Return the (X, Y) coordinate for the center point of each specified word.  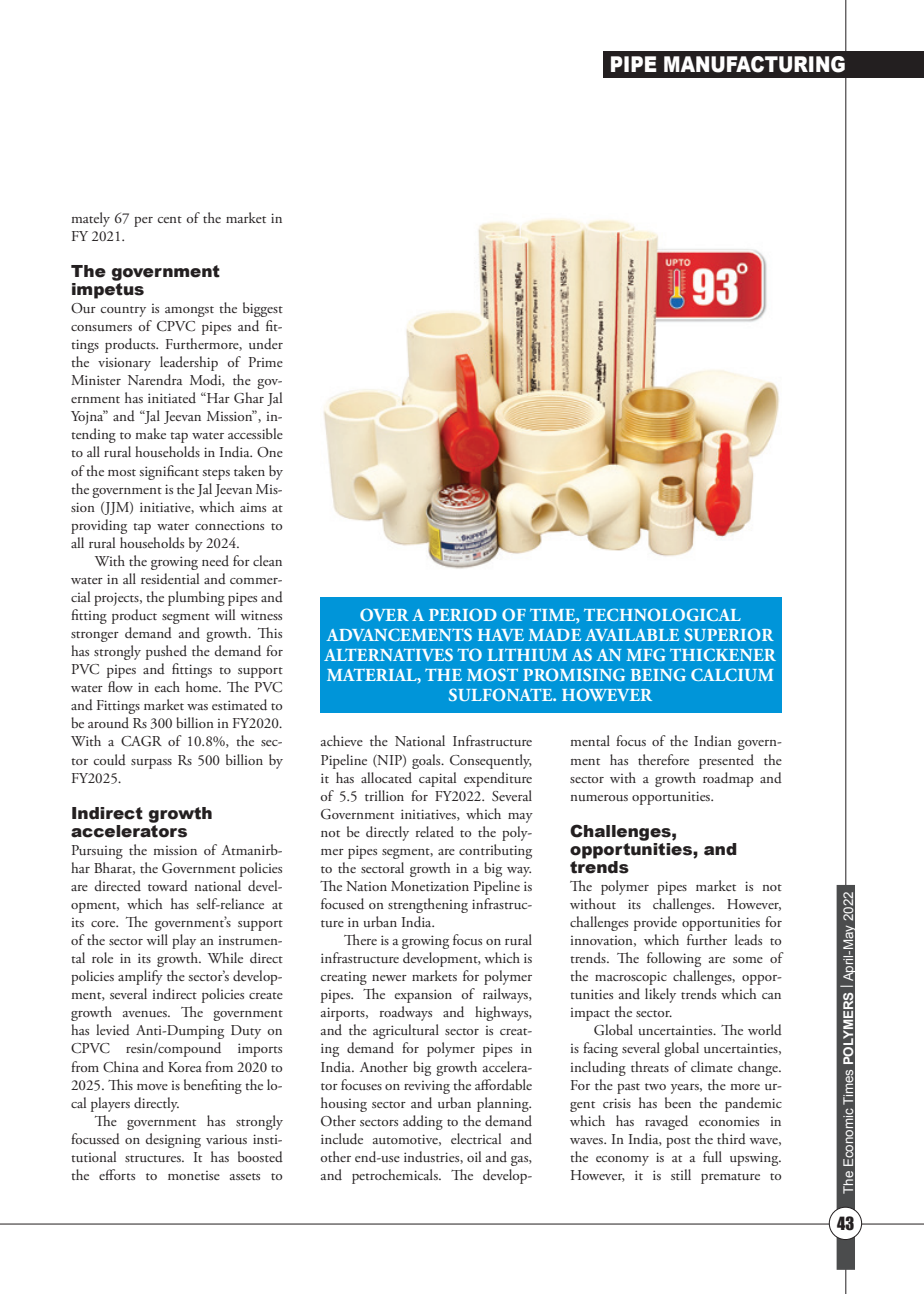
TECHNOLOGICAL (662, 614)
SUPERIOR (729, 634)
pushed (166, 652)
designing (173, 1140)
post (678, 1142)
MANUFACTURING (754, 64)
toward (168, 885)
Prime (266, 362)
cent (170, 219)
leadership (189, 363)
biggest (263, 309)
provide (655, 923)
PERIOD (463, 614)
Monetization (430, 886)
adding (423, 1122)
